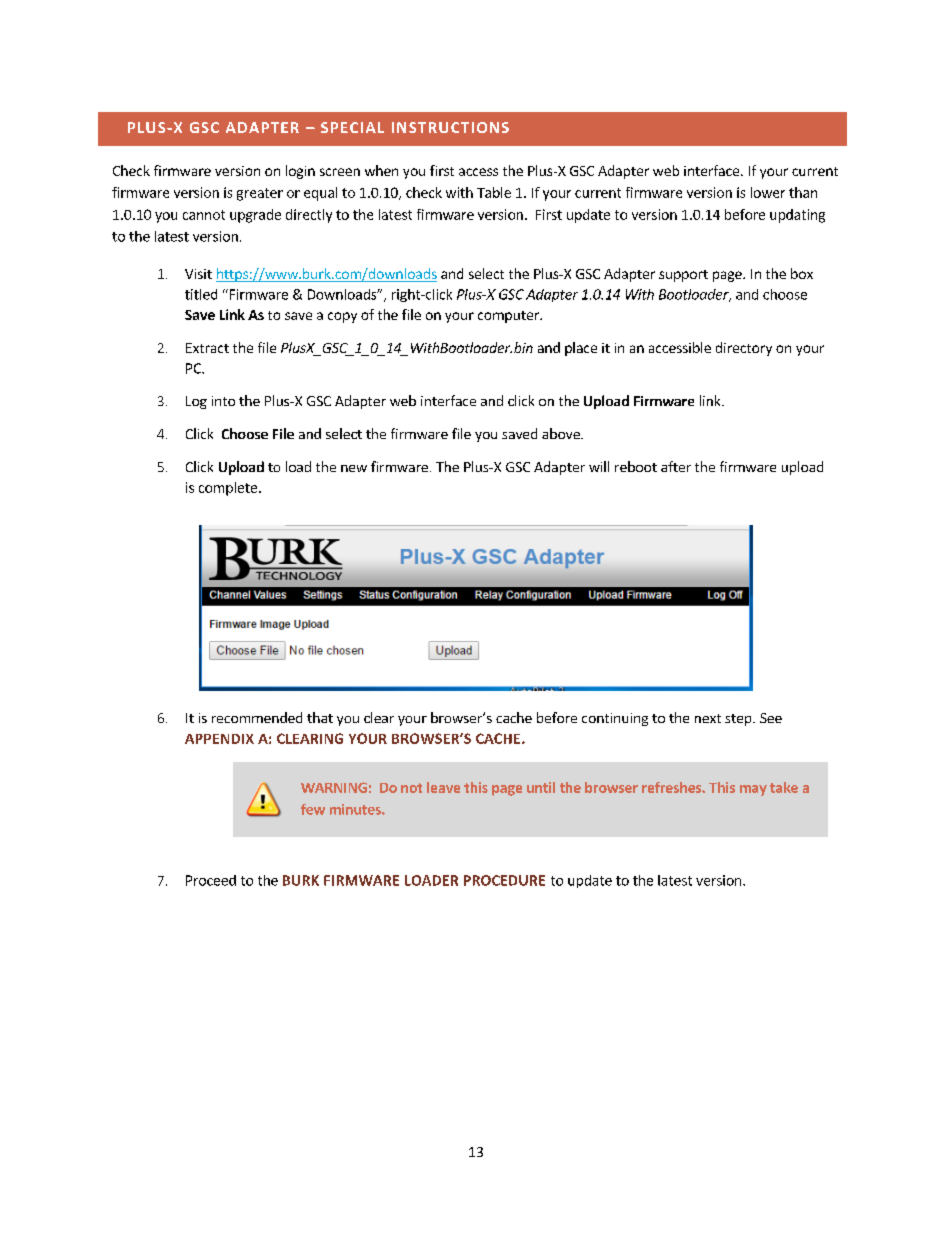  Describe the element at coordinates (708, 718) in the document. I see `next` at that location.
